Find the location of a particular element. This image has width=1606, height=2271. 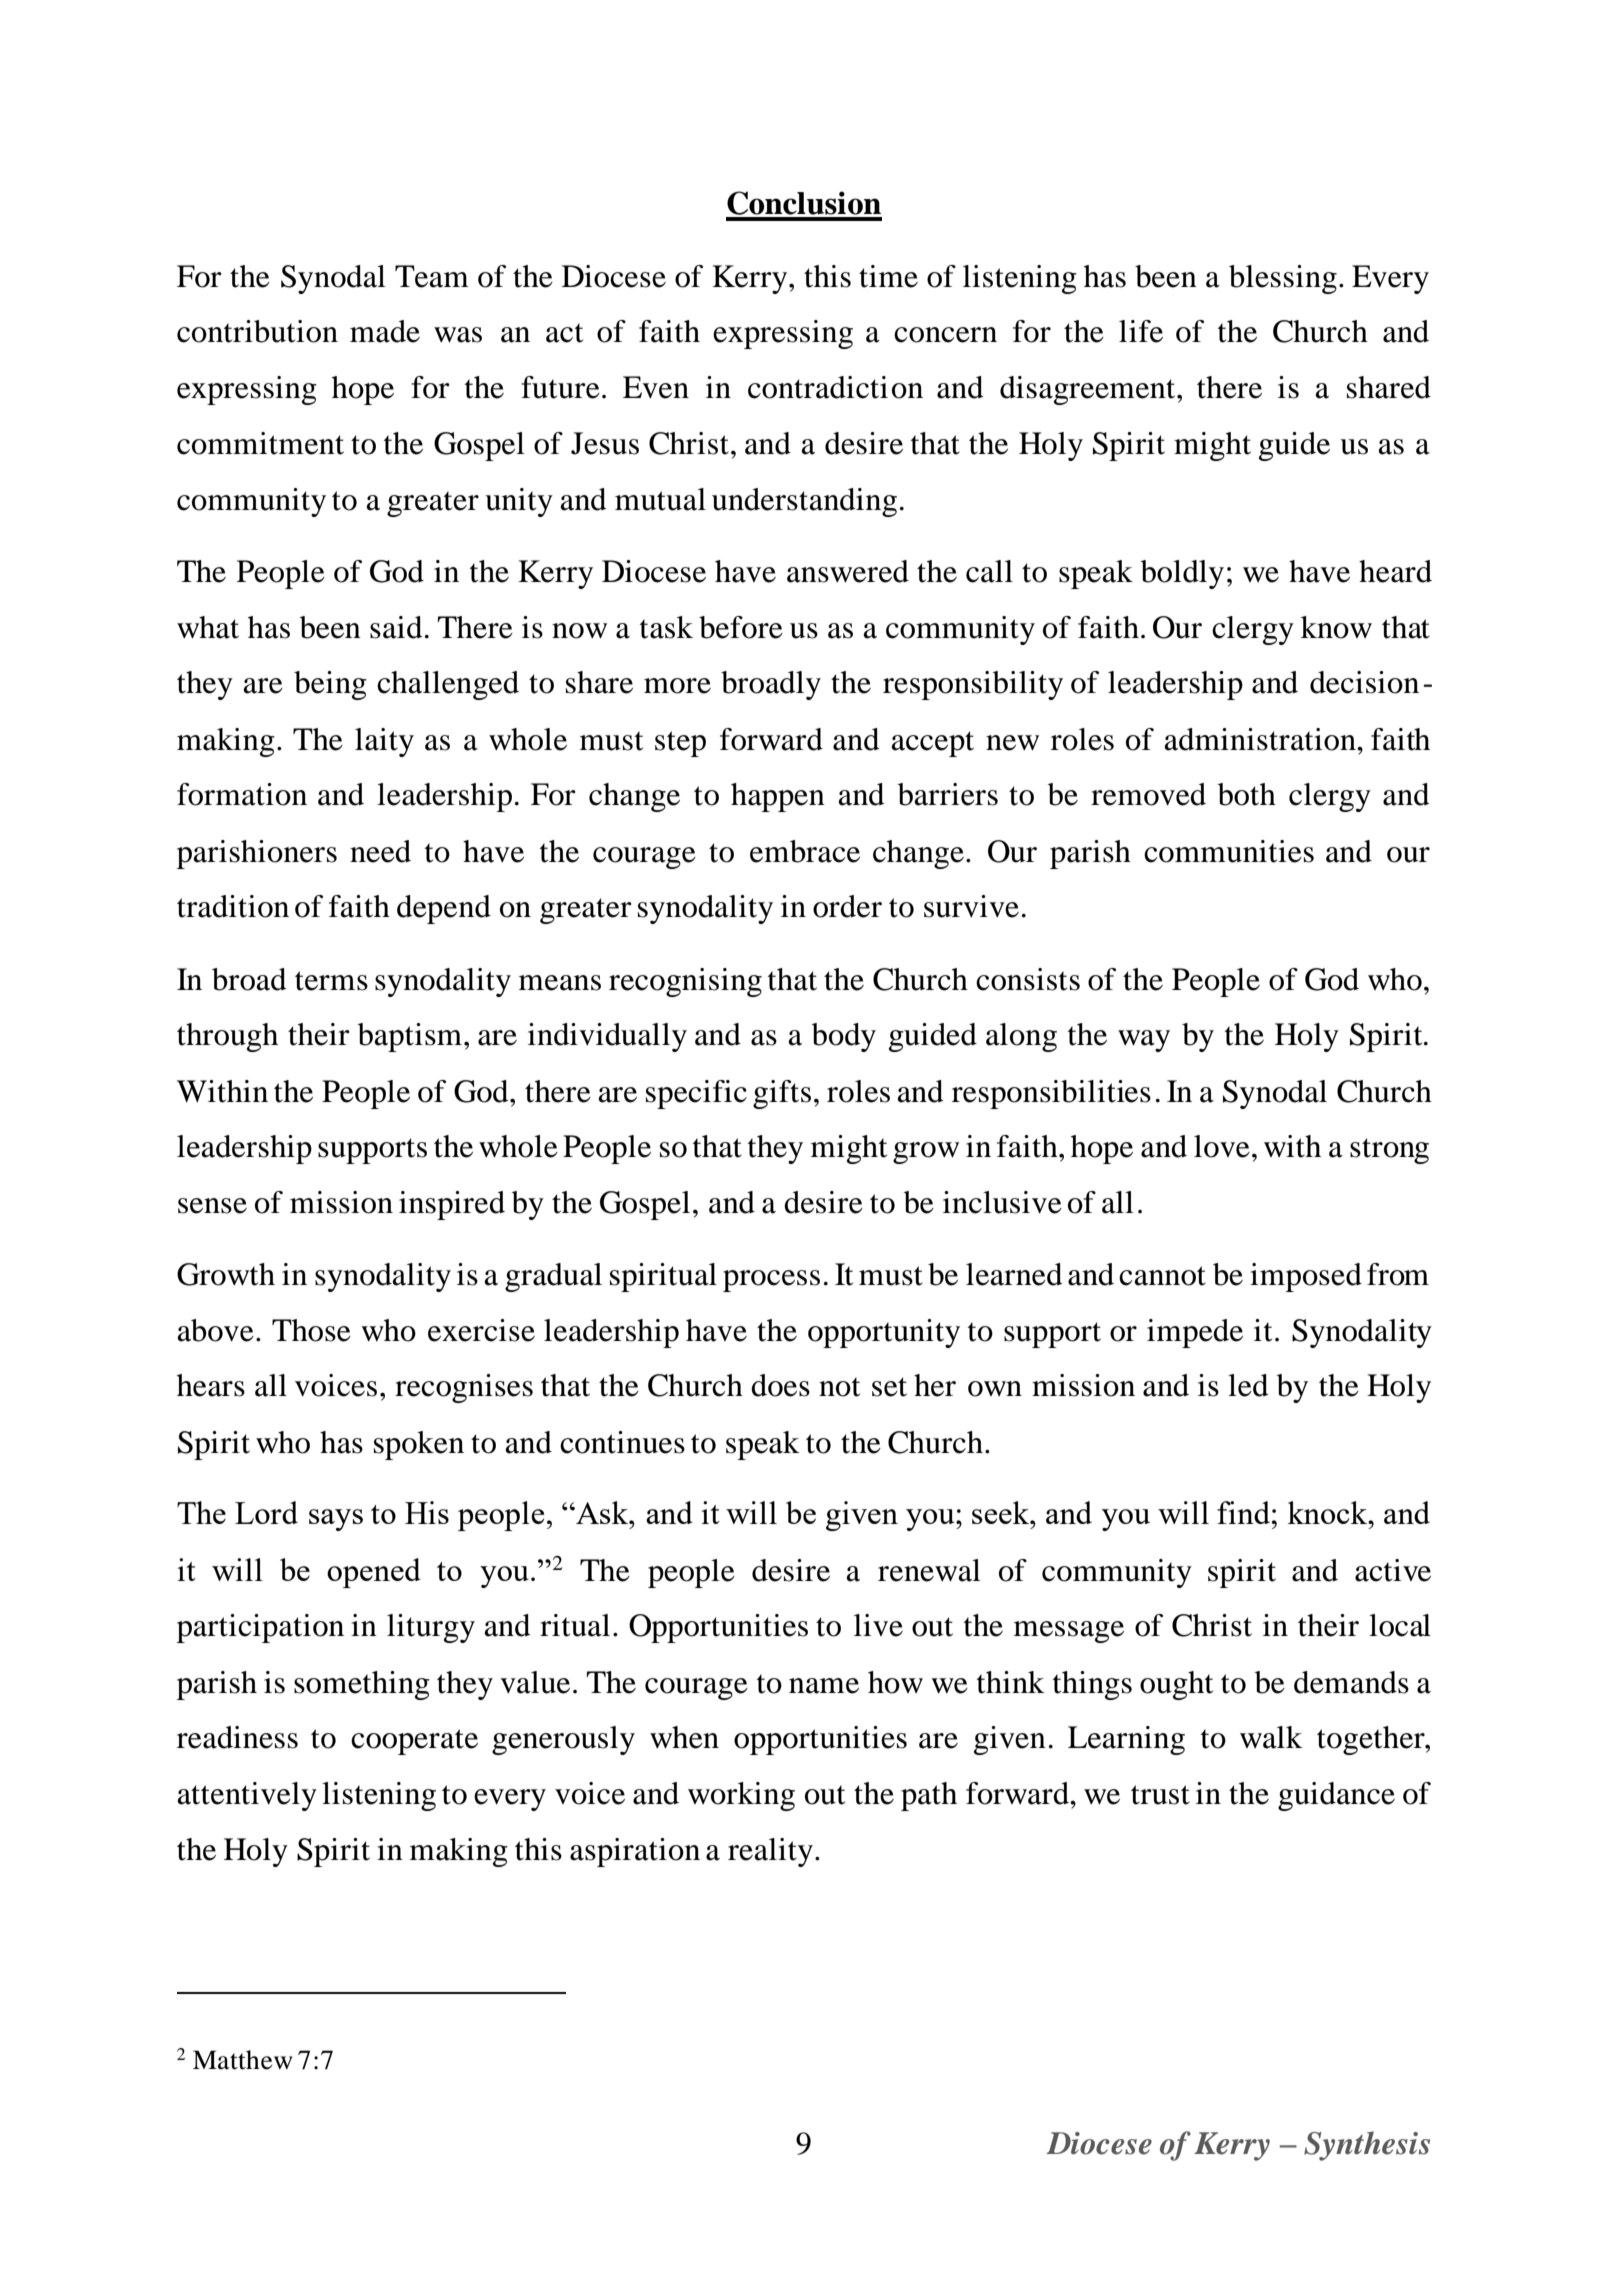

contradiction is located at coordinates (835, 387).
